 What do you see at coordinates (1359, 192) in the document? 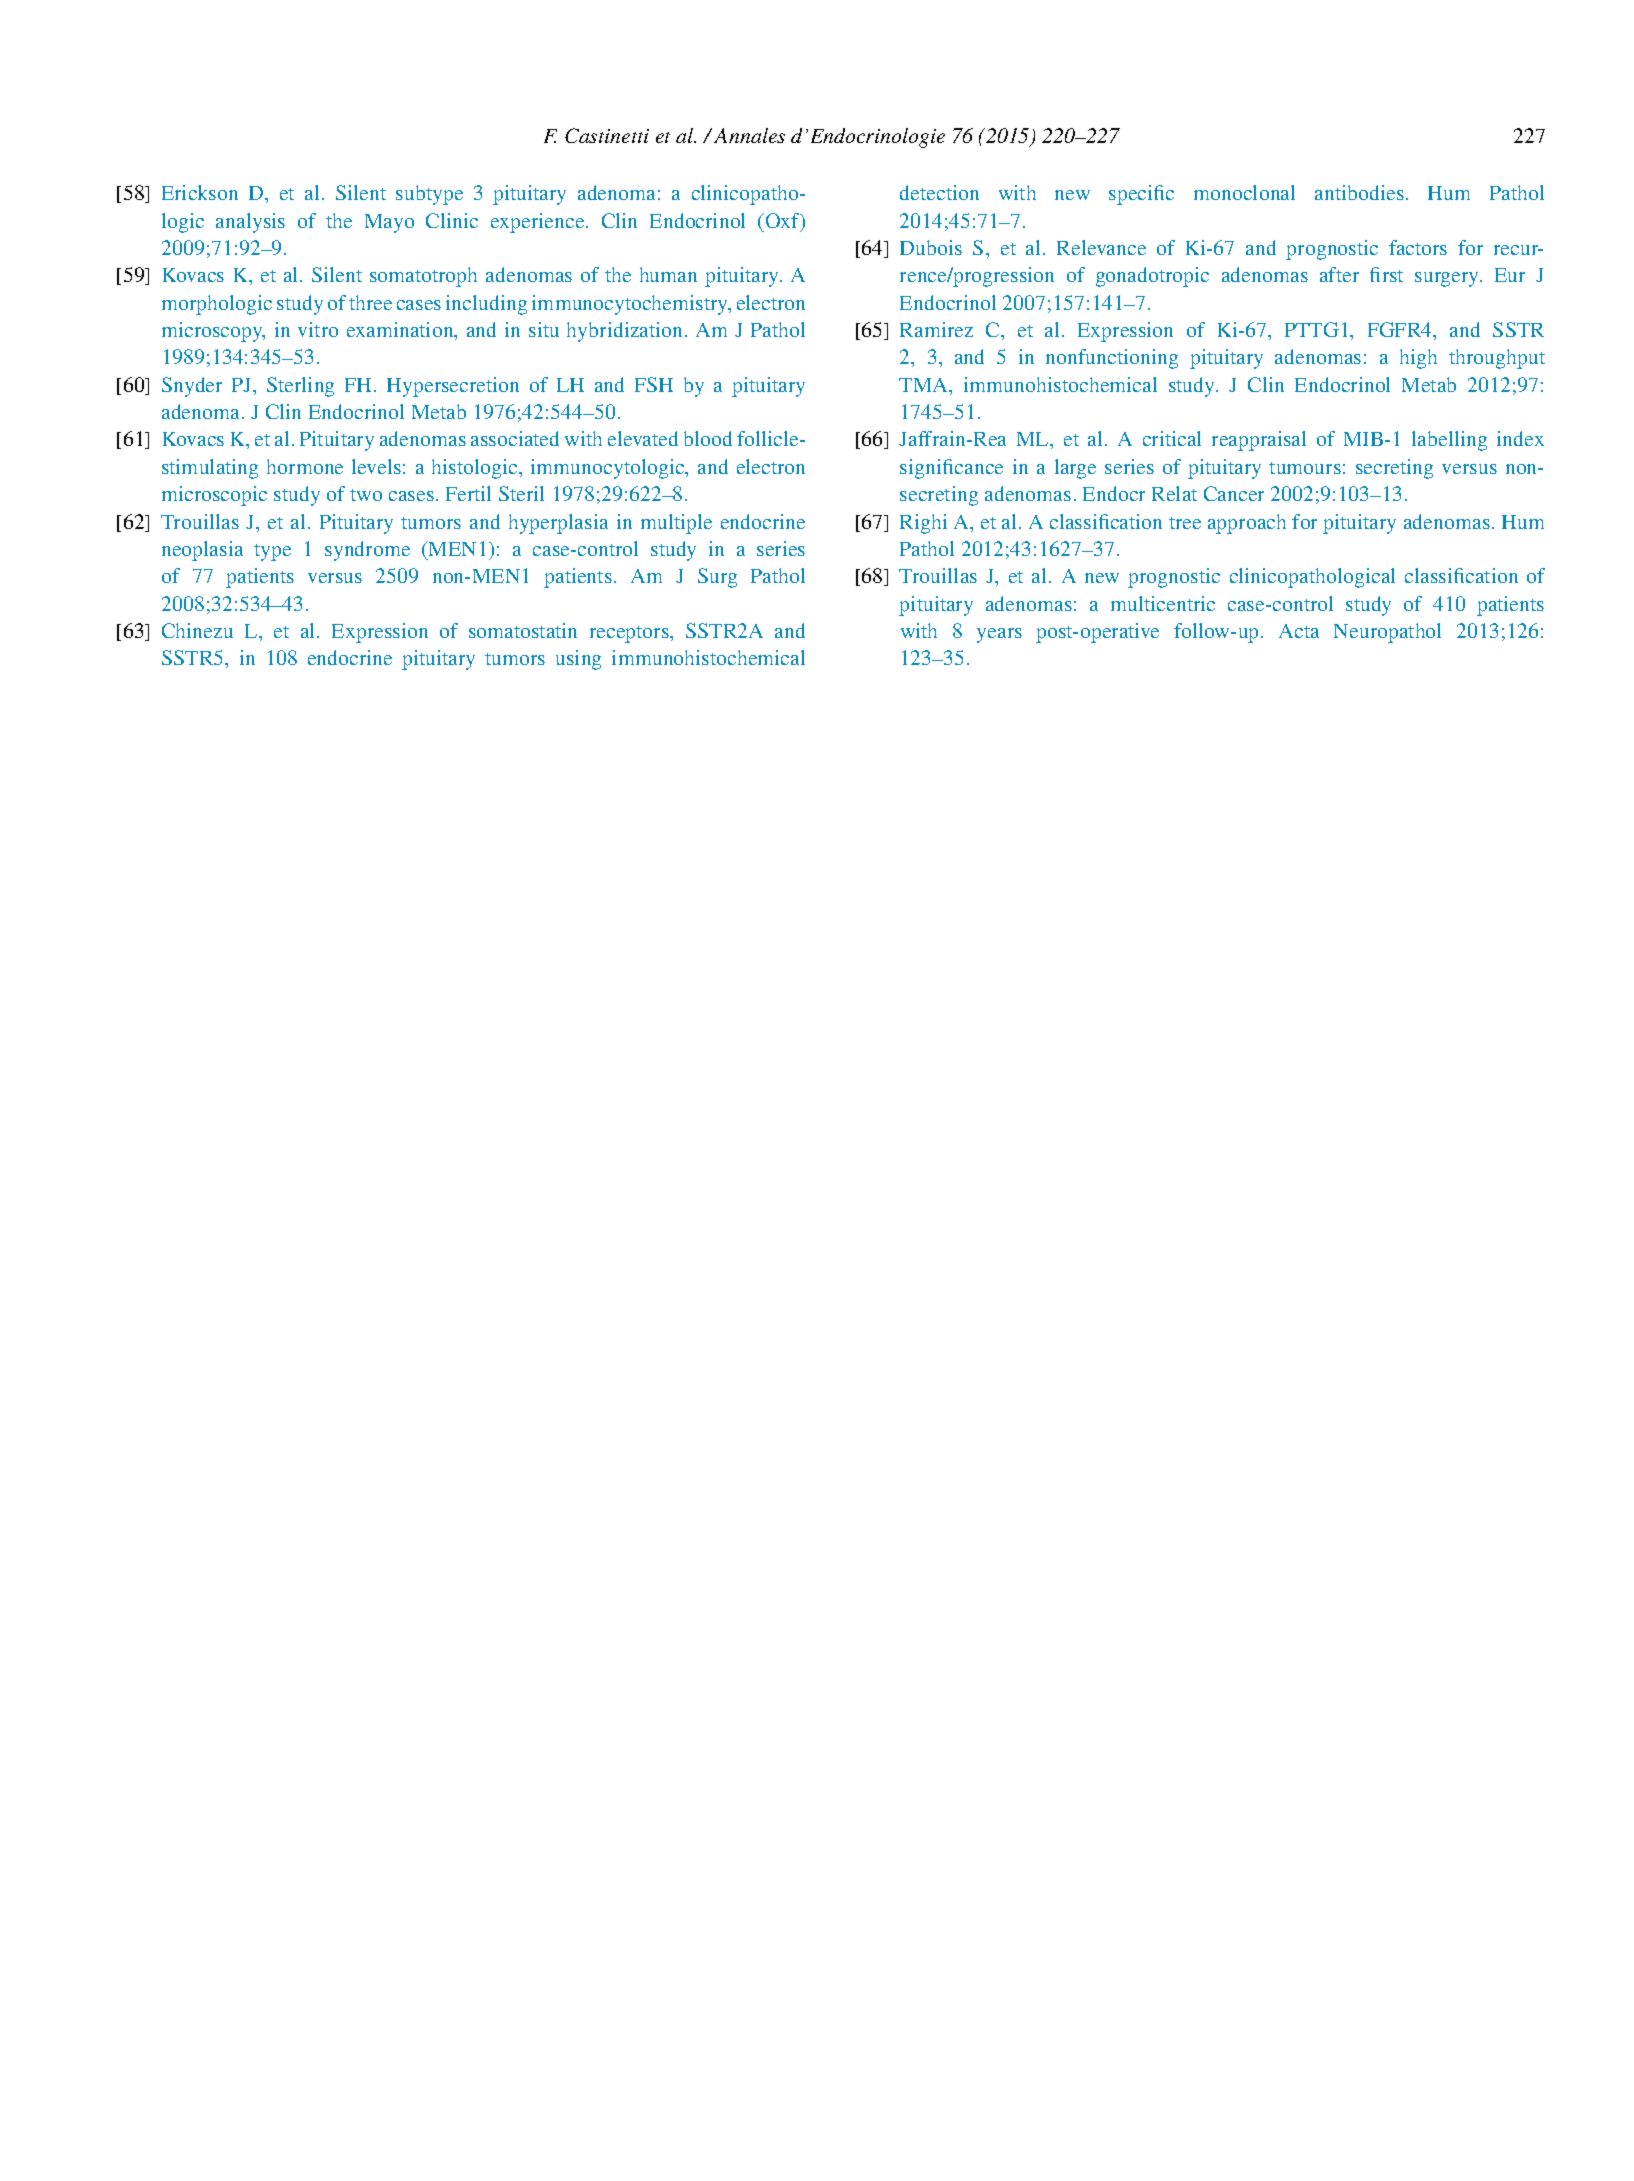
I see `antibodies` at bounding box center [1359, 192].
